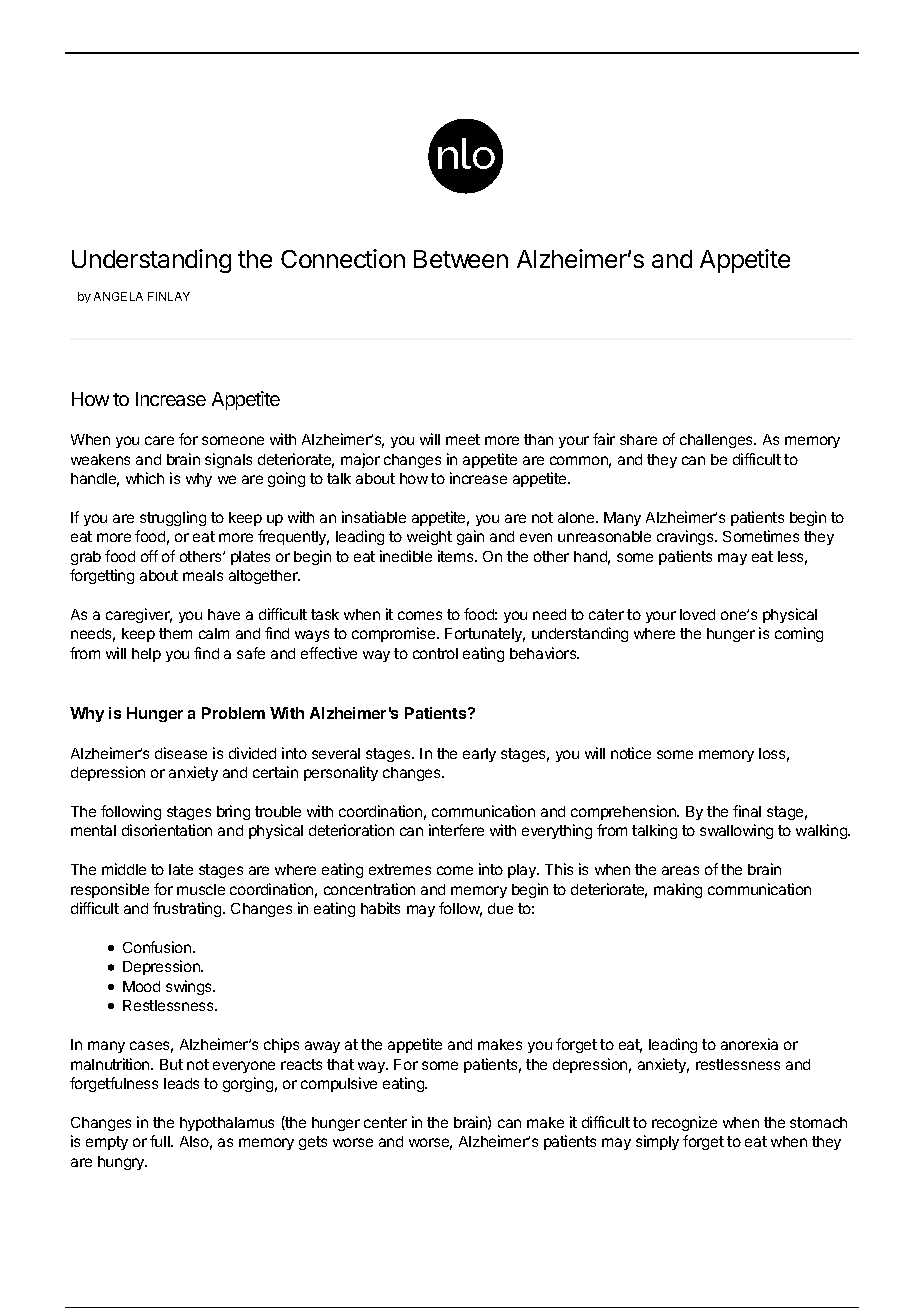  Describe the element at coordinates (485, 635) in the screenshot. I see `Fortunately` at that location.
